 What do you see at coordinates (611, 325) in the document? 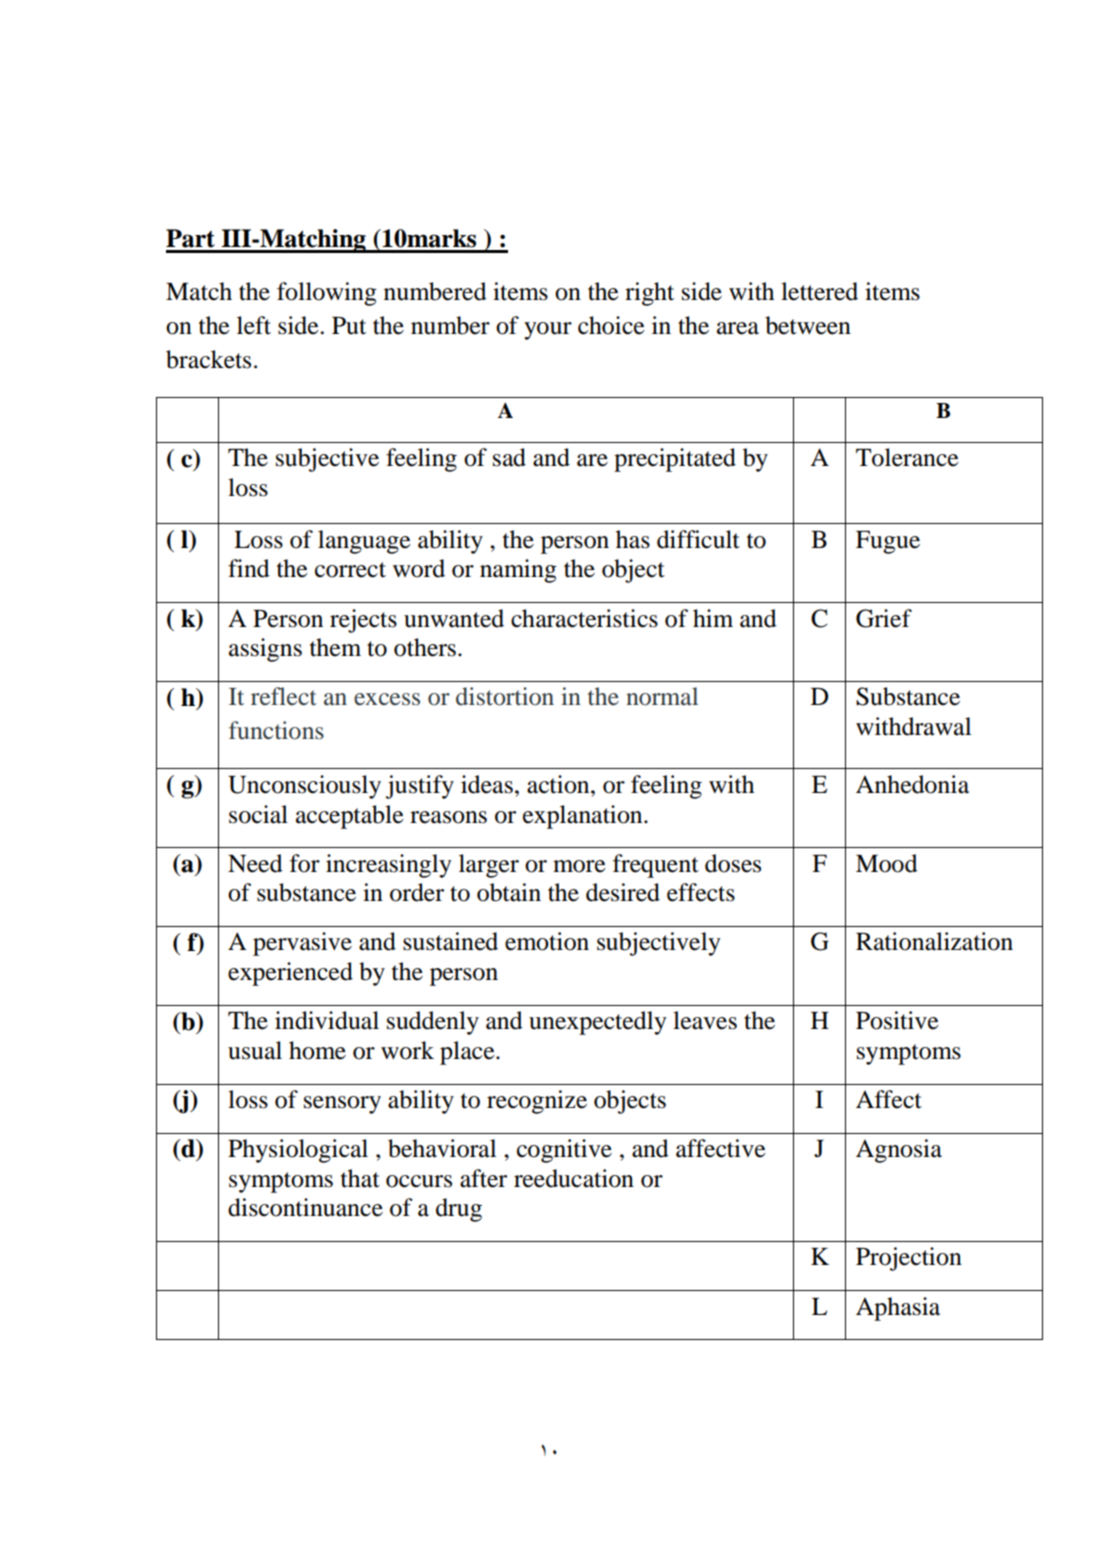
I see `choice` at bounding box center [611, 325].
